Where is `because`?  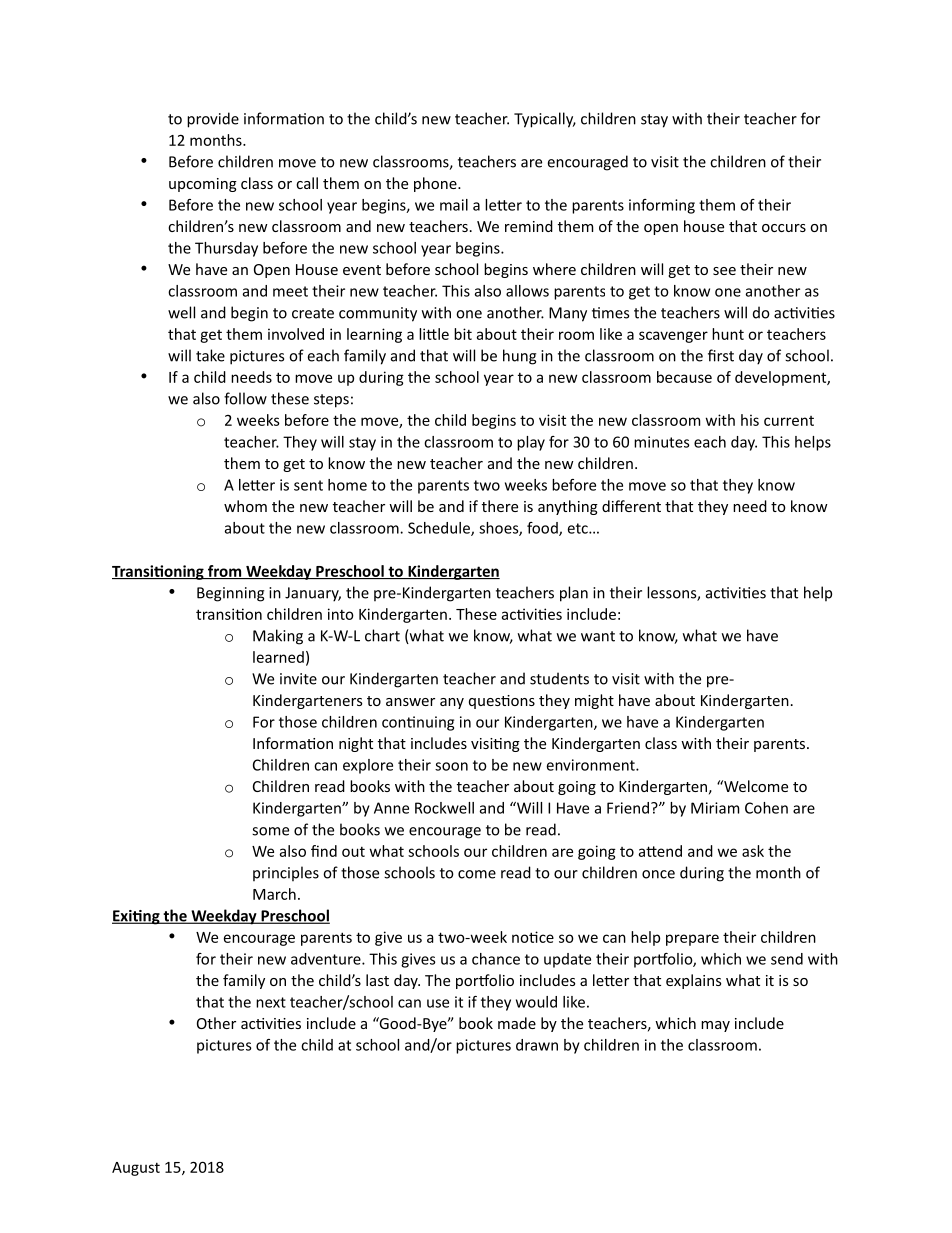 because is located at coordinates (684, 377).
